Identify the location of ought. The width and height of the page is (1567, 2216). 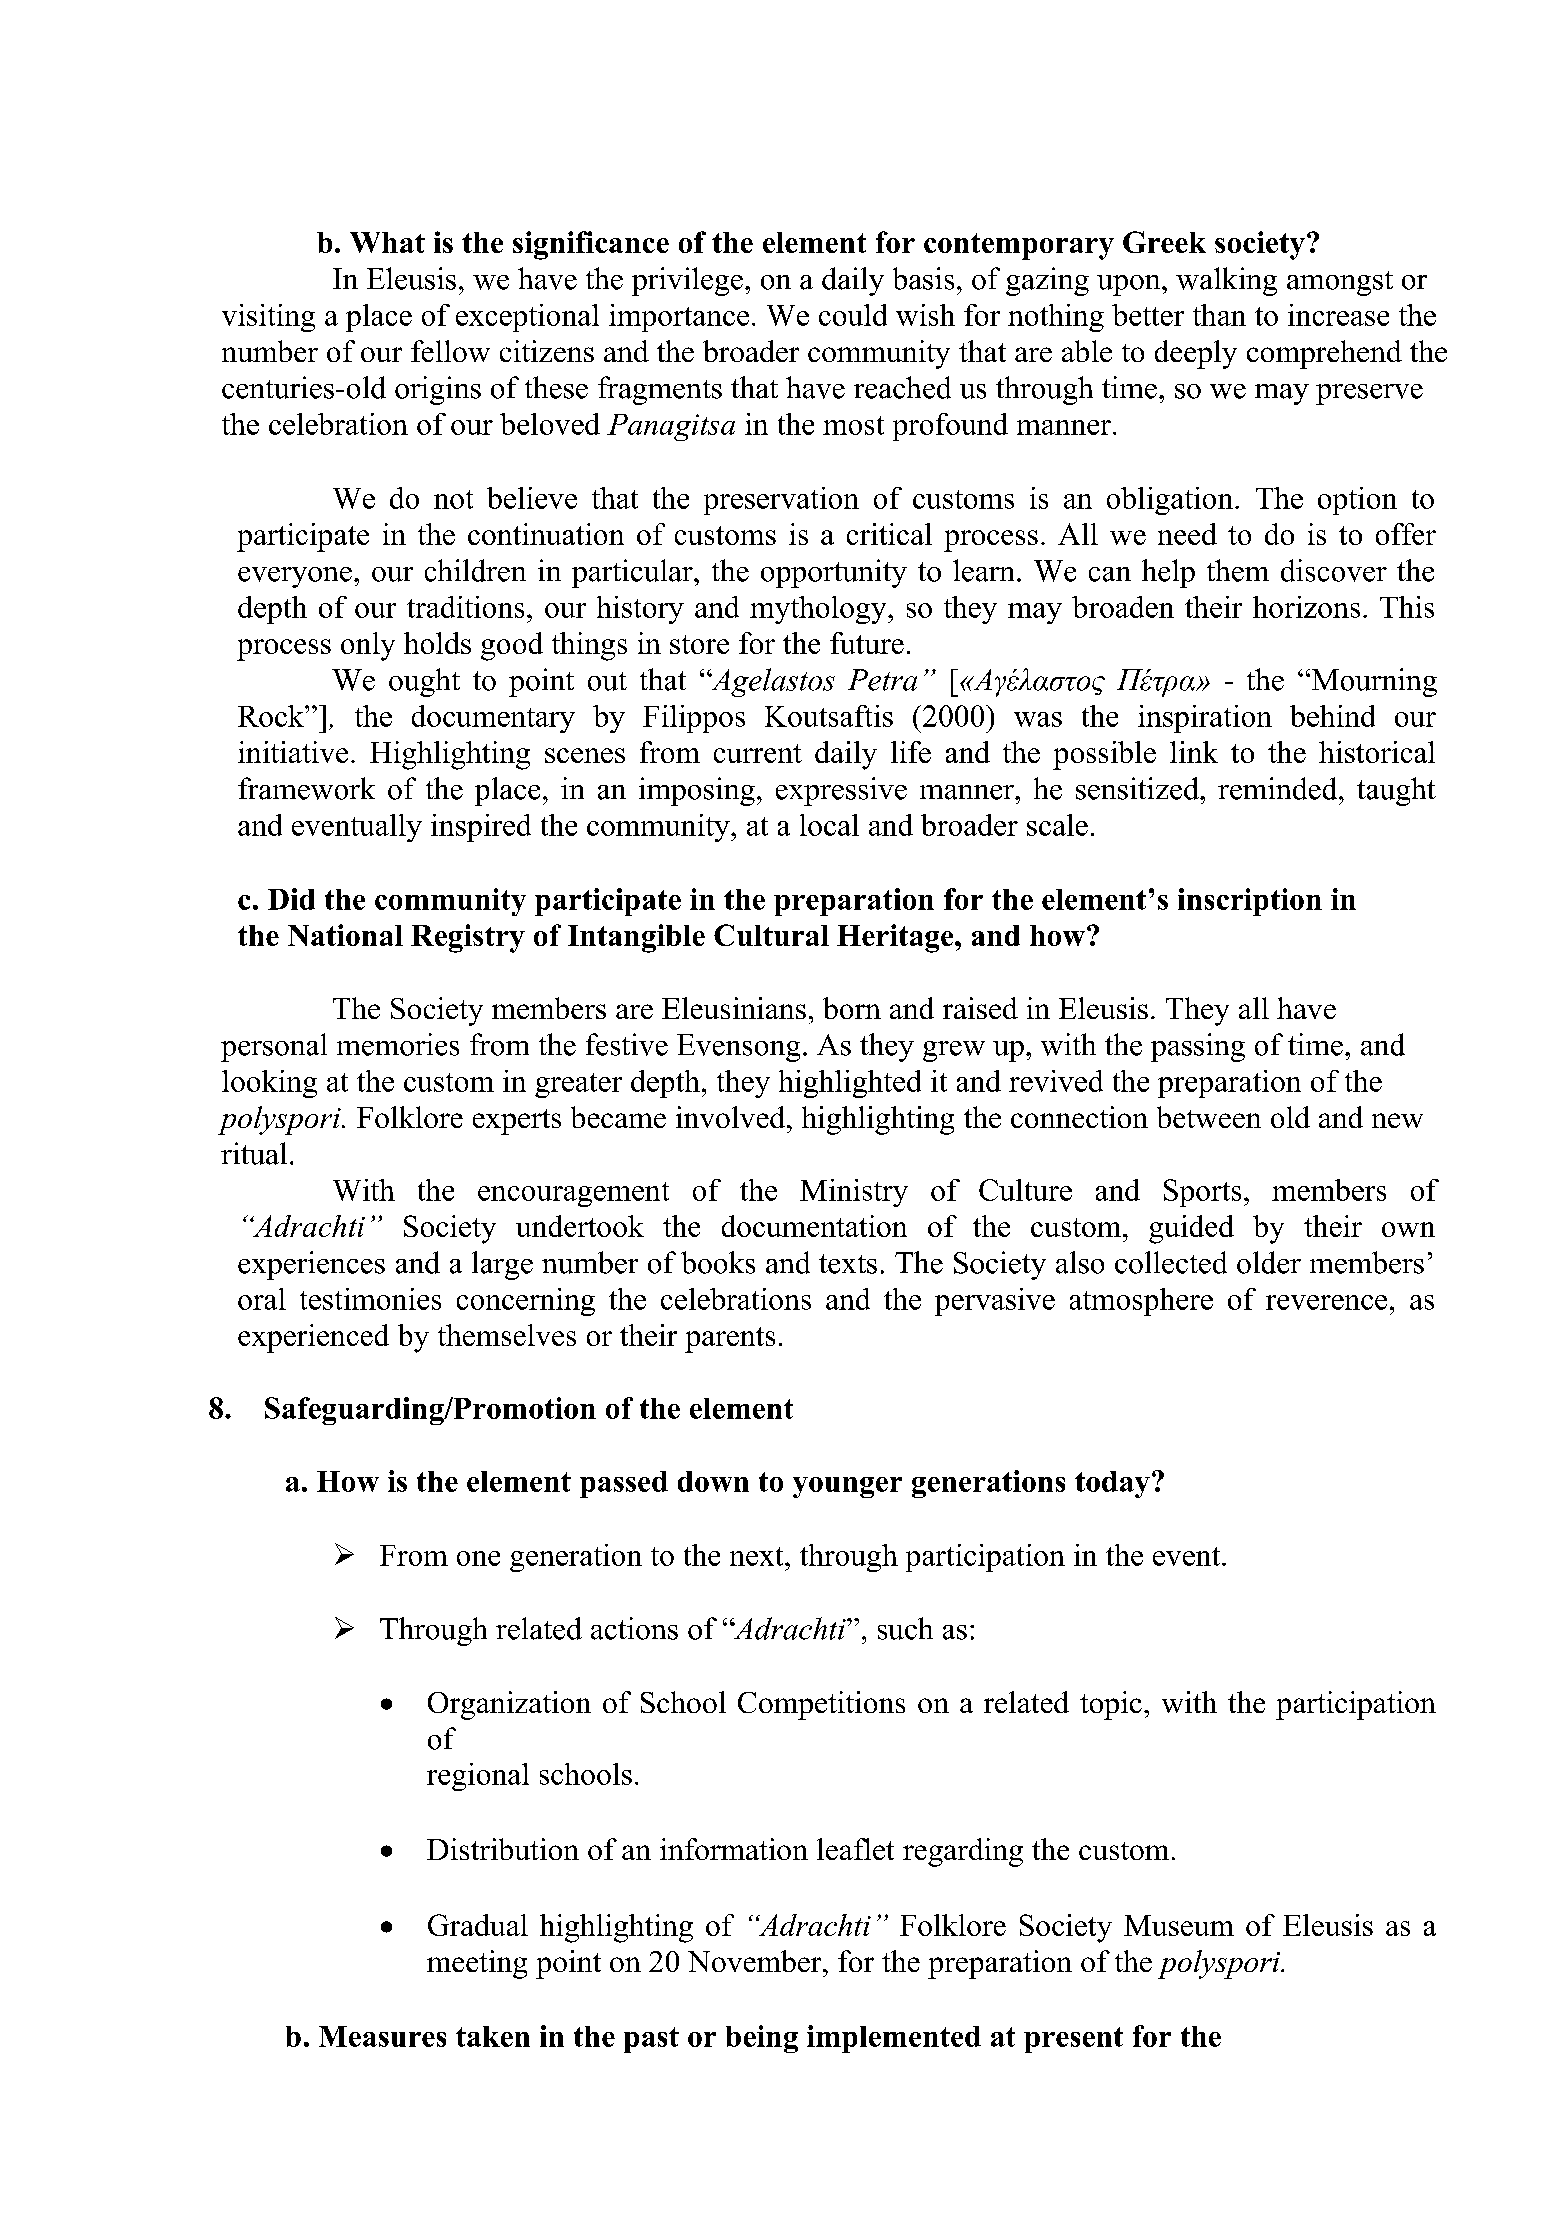
(424, 682).
